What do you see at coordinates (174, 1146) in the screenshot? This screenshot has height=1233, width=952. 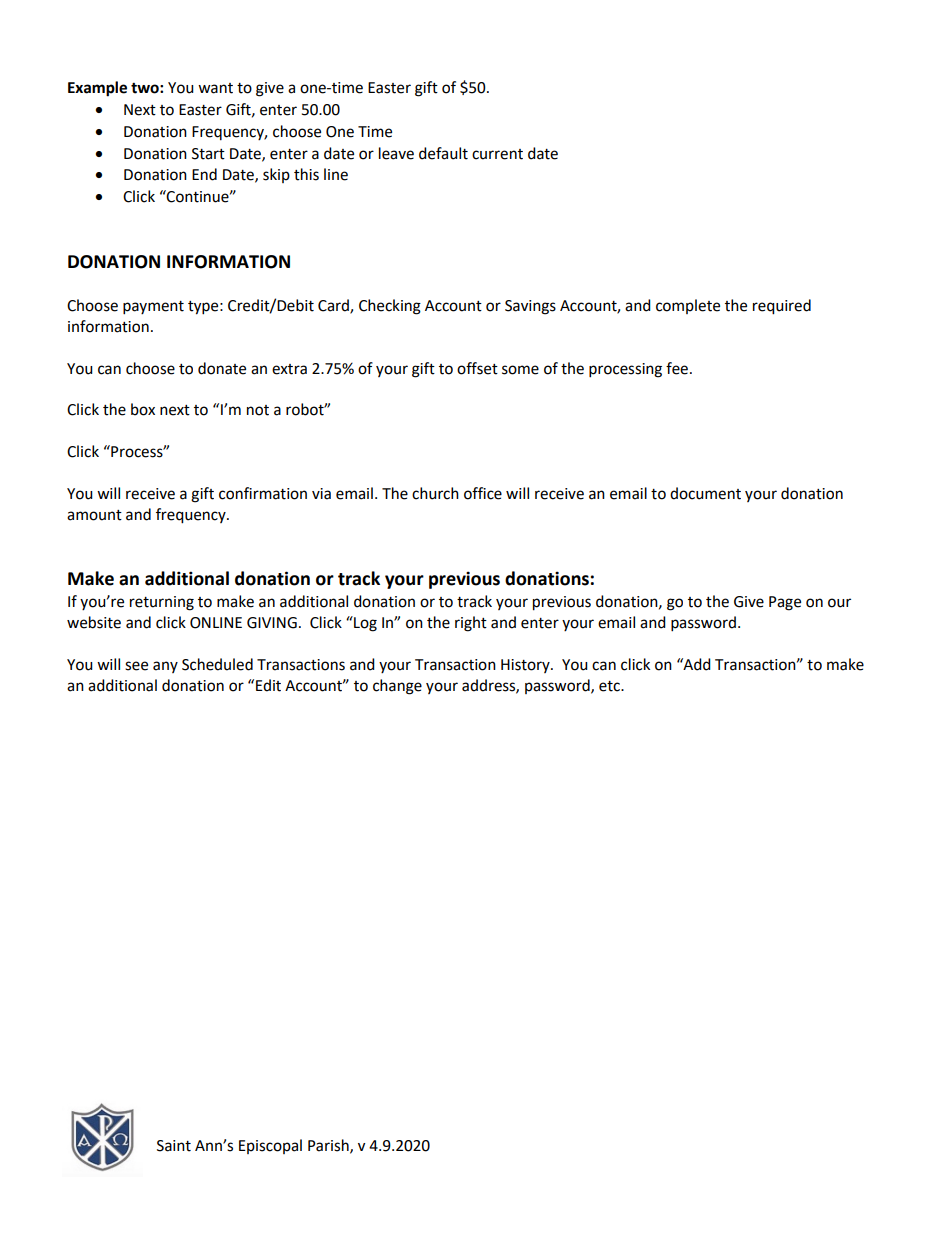 I see `Saint` at bounding box center [174, 1146].
